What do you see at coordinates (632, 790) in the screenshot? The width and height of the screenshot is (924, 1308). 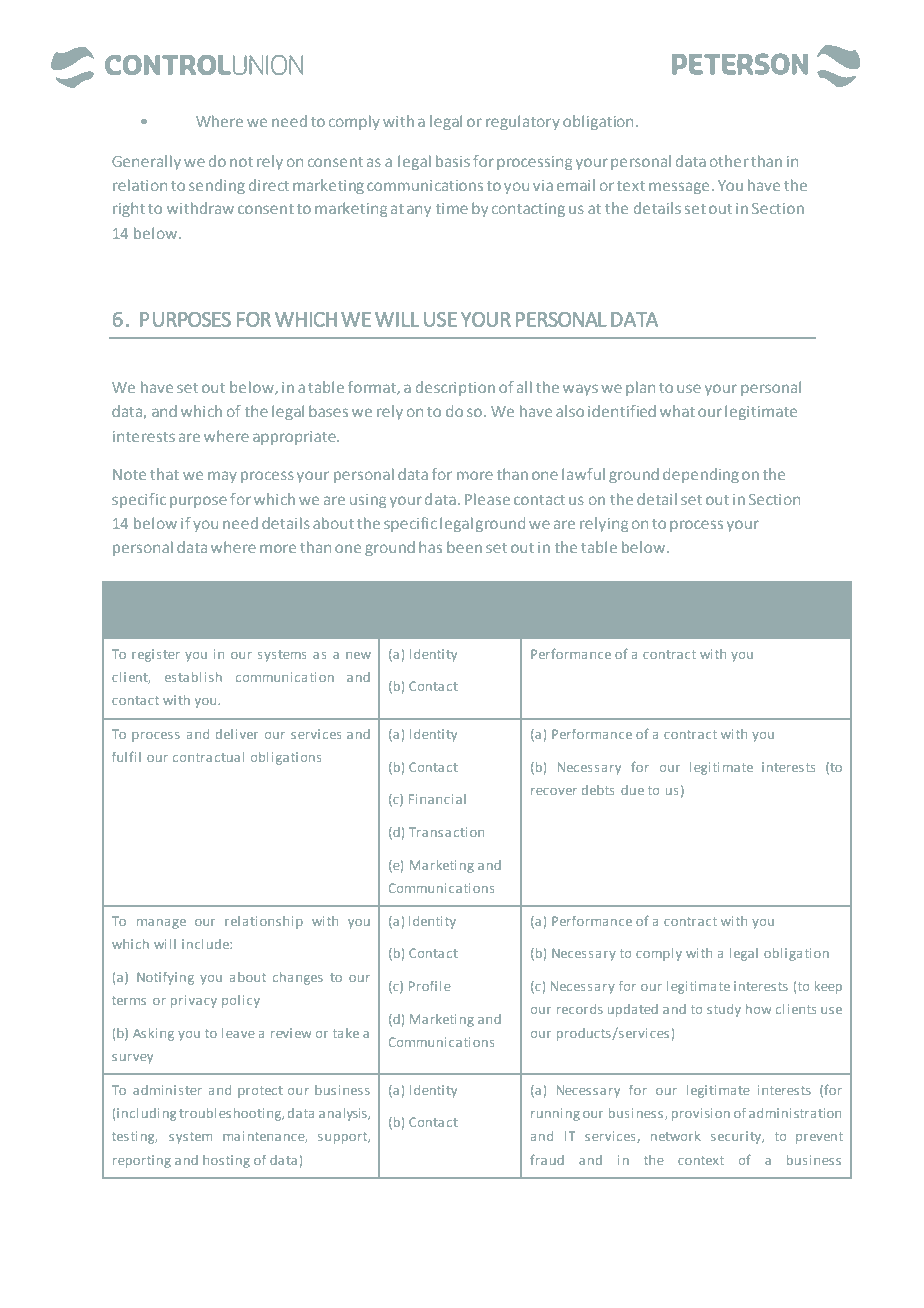 I see `due` at bounding box center [632, 790].
